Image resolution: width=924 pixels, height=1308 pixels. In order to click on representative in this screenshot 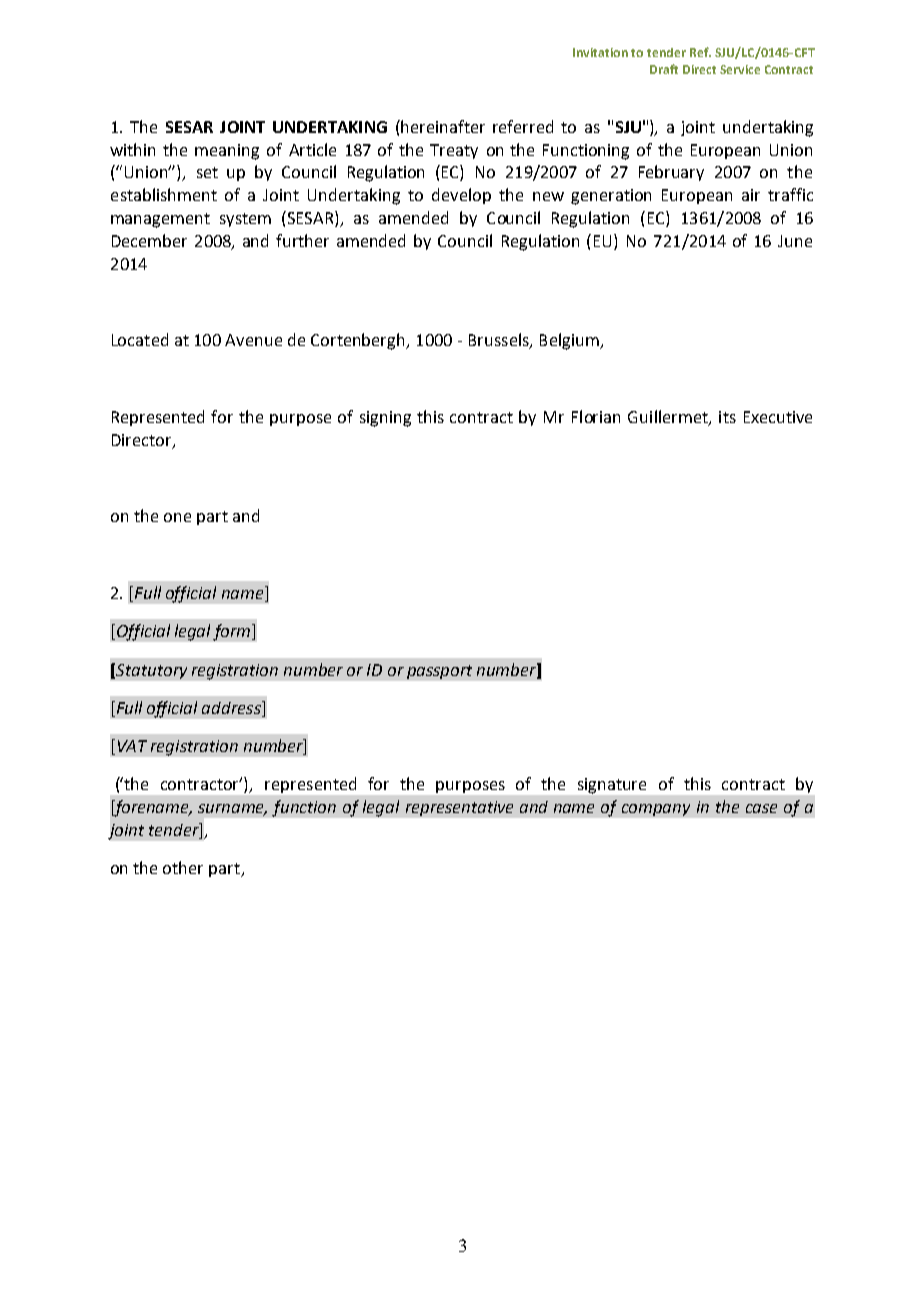, I will do `click(459, 808)`.
